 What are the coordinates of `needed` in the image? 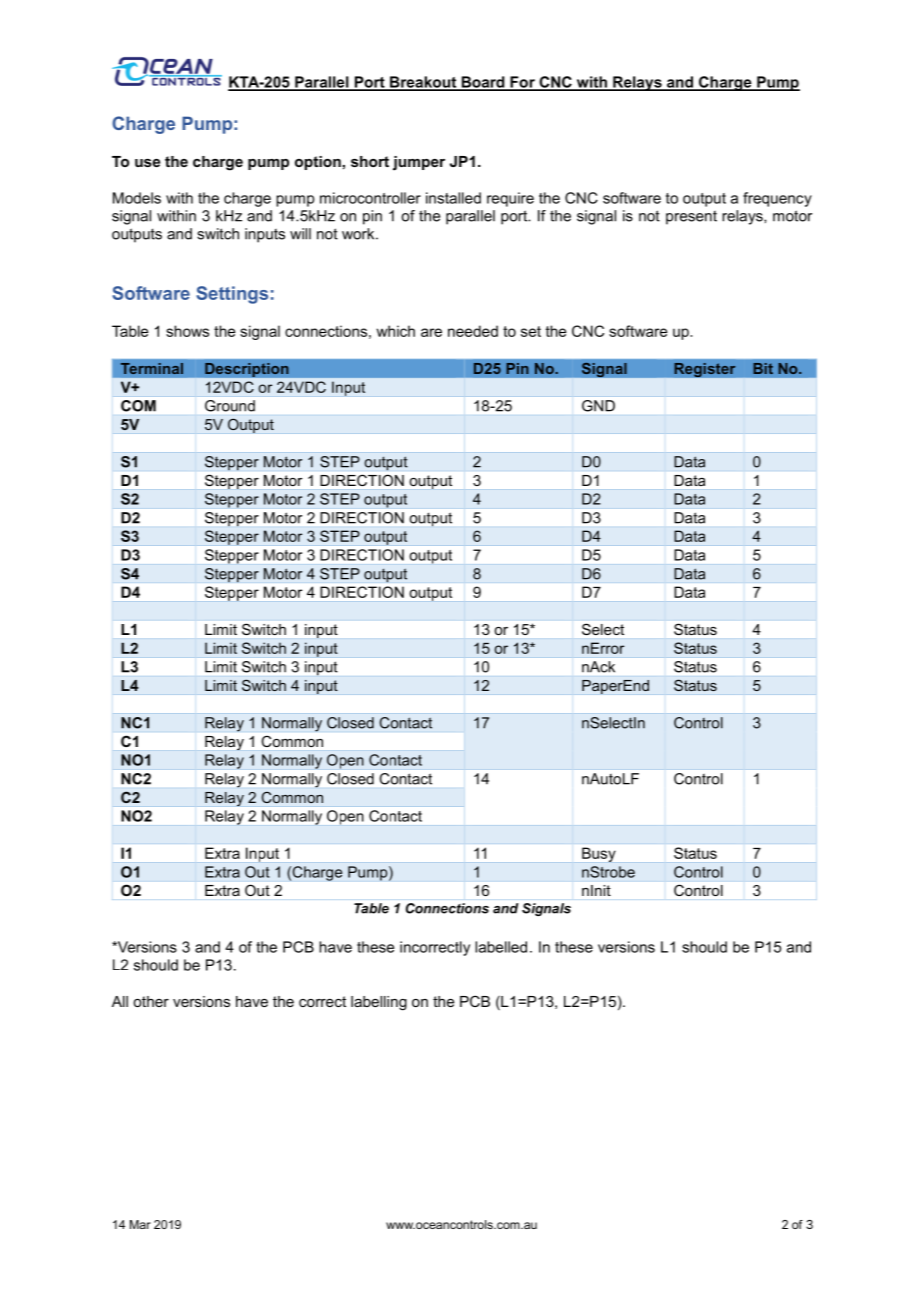 It's located at (473, 331).
